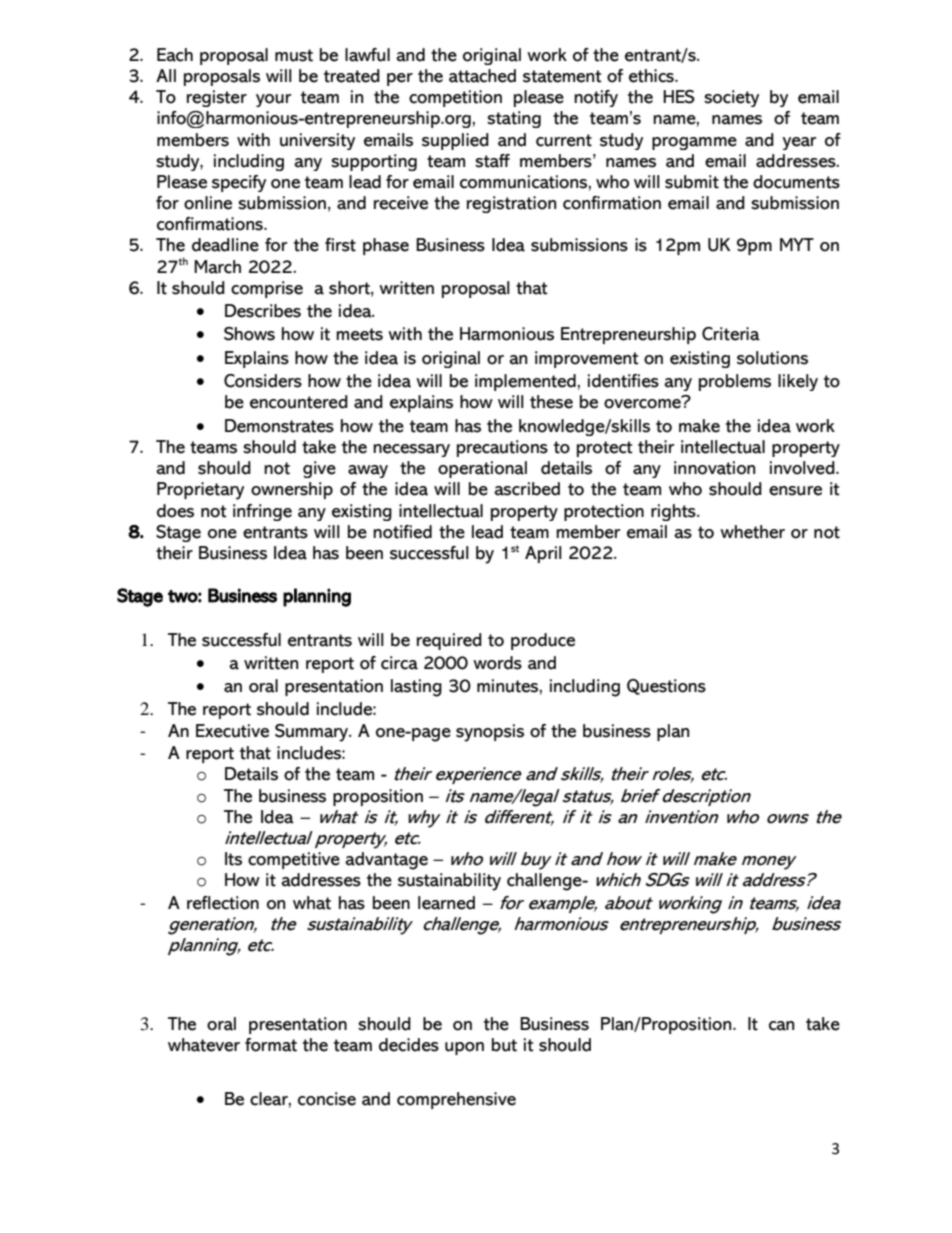 The height and width of the screenshot is (1233, 952). What do you see at coordinates (273, 100) in the screenshot?
I see `your` at bounding box center [273, 100].
